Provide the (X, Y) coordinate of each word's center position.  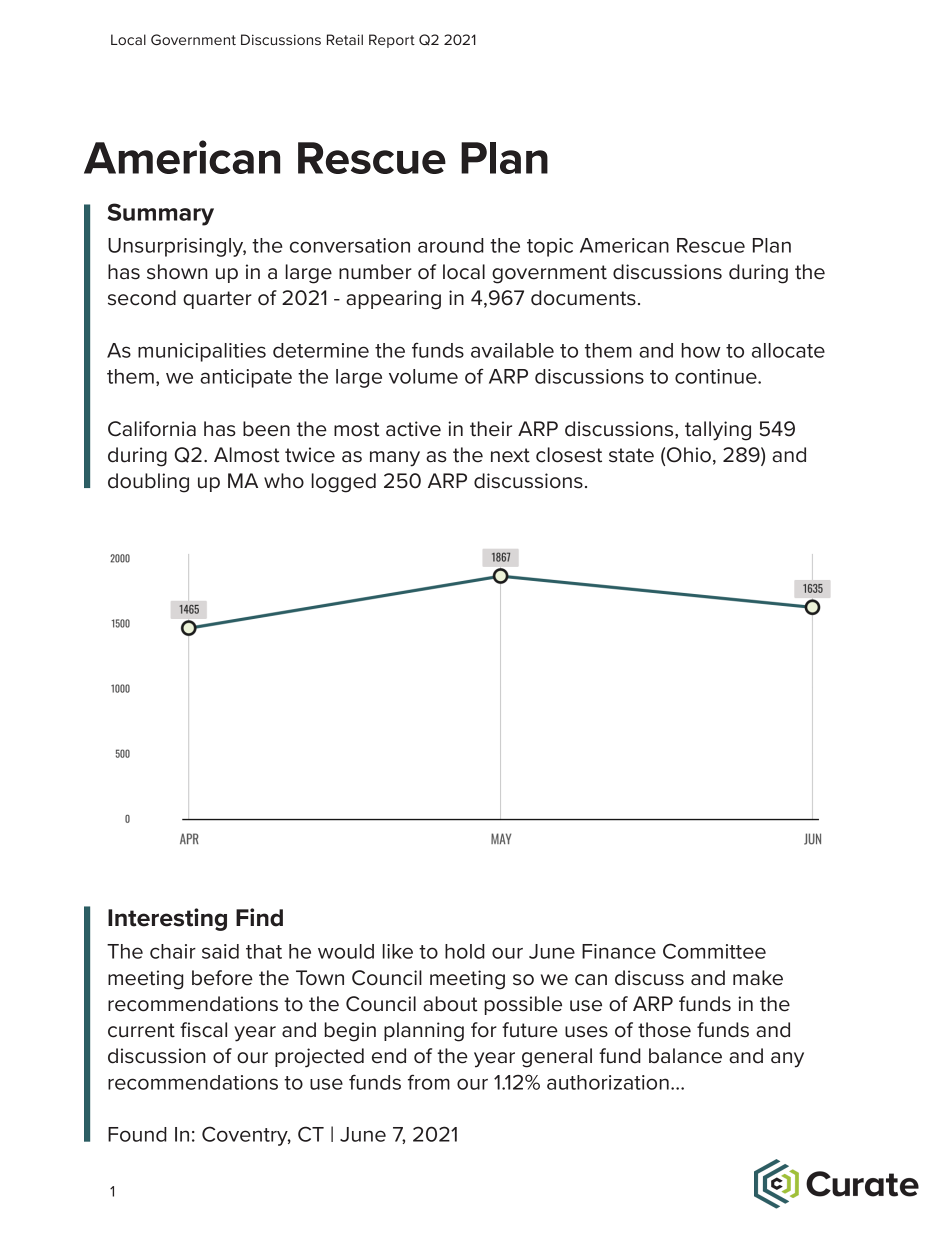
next (510, 455)
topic (550, 247)
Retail (345, 39)
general (557, 1058)
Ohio (689, 455)
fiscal (203, 1030)
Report (392, 41)
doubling (148, 483)
